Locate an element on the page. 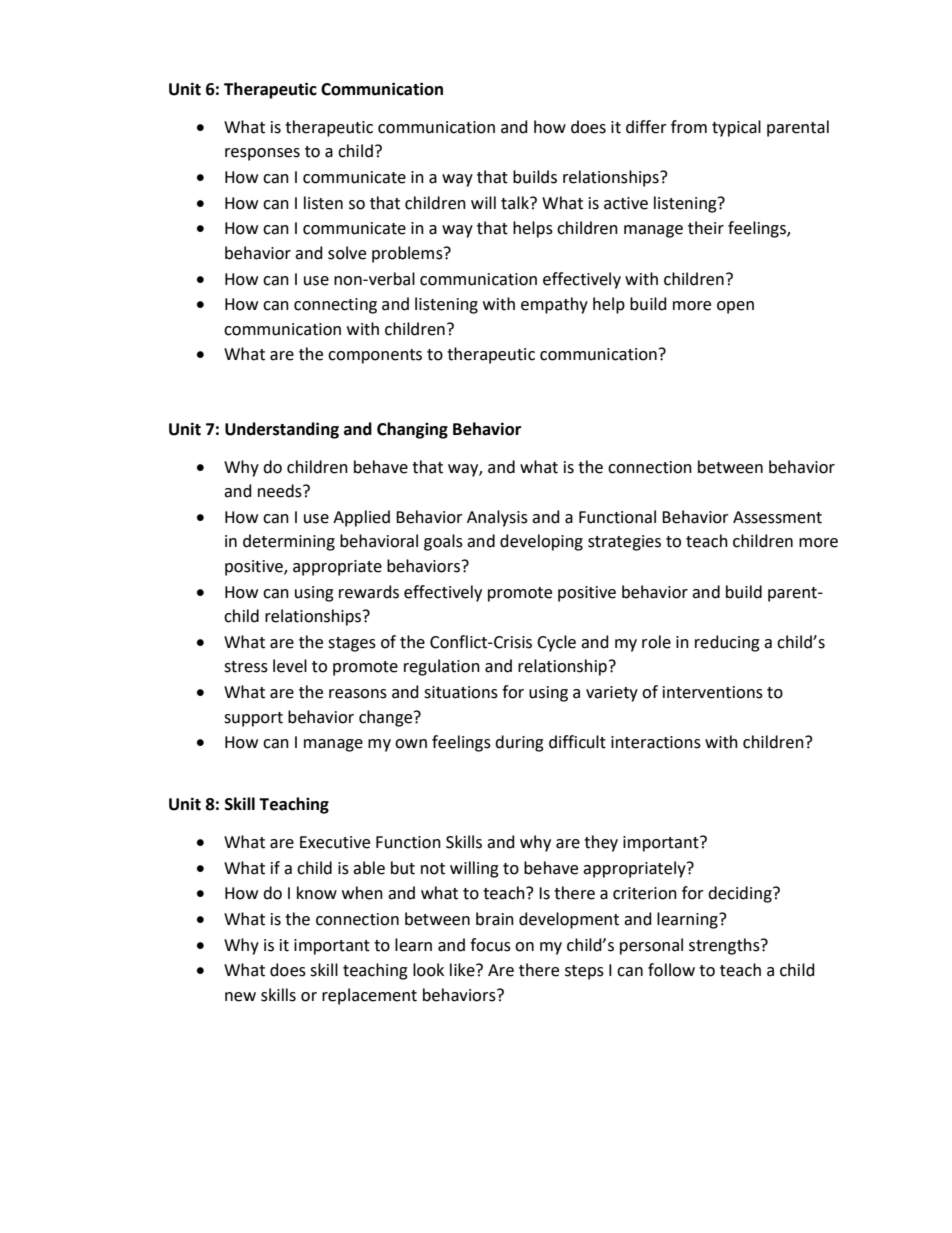 The height and width of the page is (1233, 952). typical is located at coordinates (736, 128).
